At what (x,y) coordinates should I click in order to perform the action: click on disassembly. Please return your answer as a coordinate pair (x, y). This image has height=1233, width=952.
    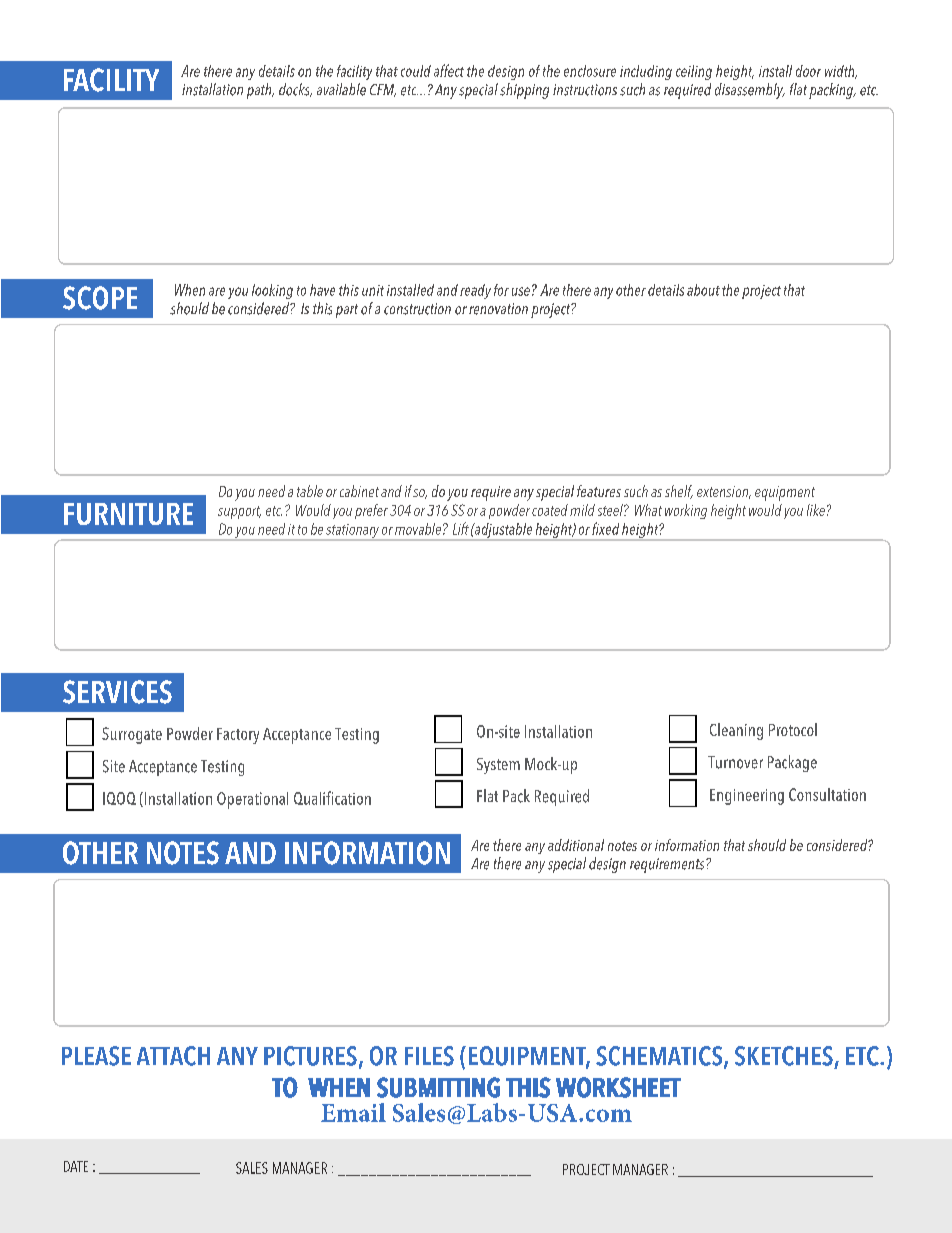
    Looking at the image, I should click on (750, 91).
